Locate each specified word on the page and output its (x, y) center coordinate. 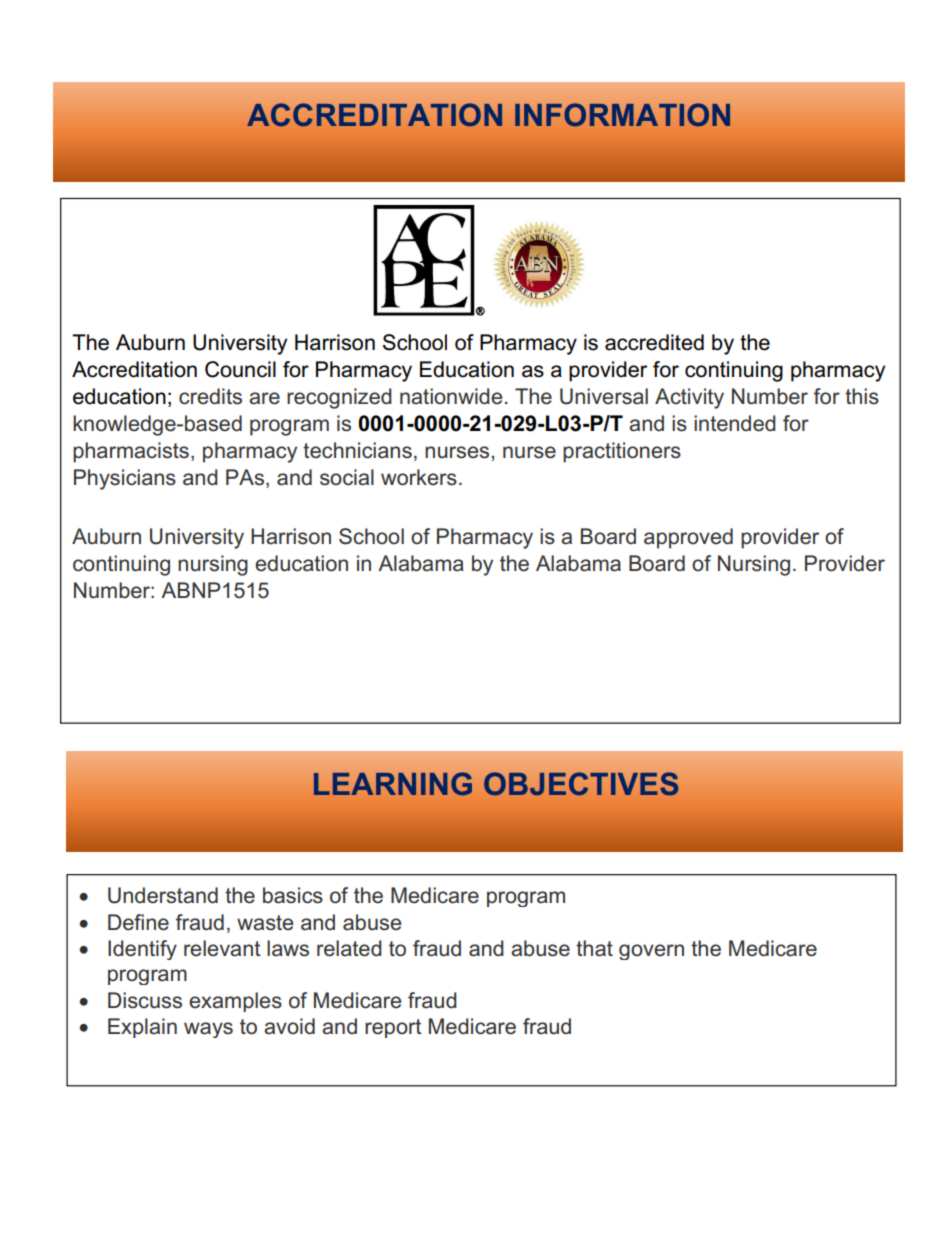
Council (240, 369)
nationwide (451, 396)
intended (735, 423)
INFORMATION (622, 115)
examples (235, 1002)
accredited (654, 342)
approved (688, 538)
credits (210, 396)
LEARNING (393, 784)
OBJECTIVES (581, 784)
